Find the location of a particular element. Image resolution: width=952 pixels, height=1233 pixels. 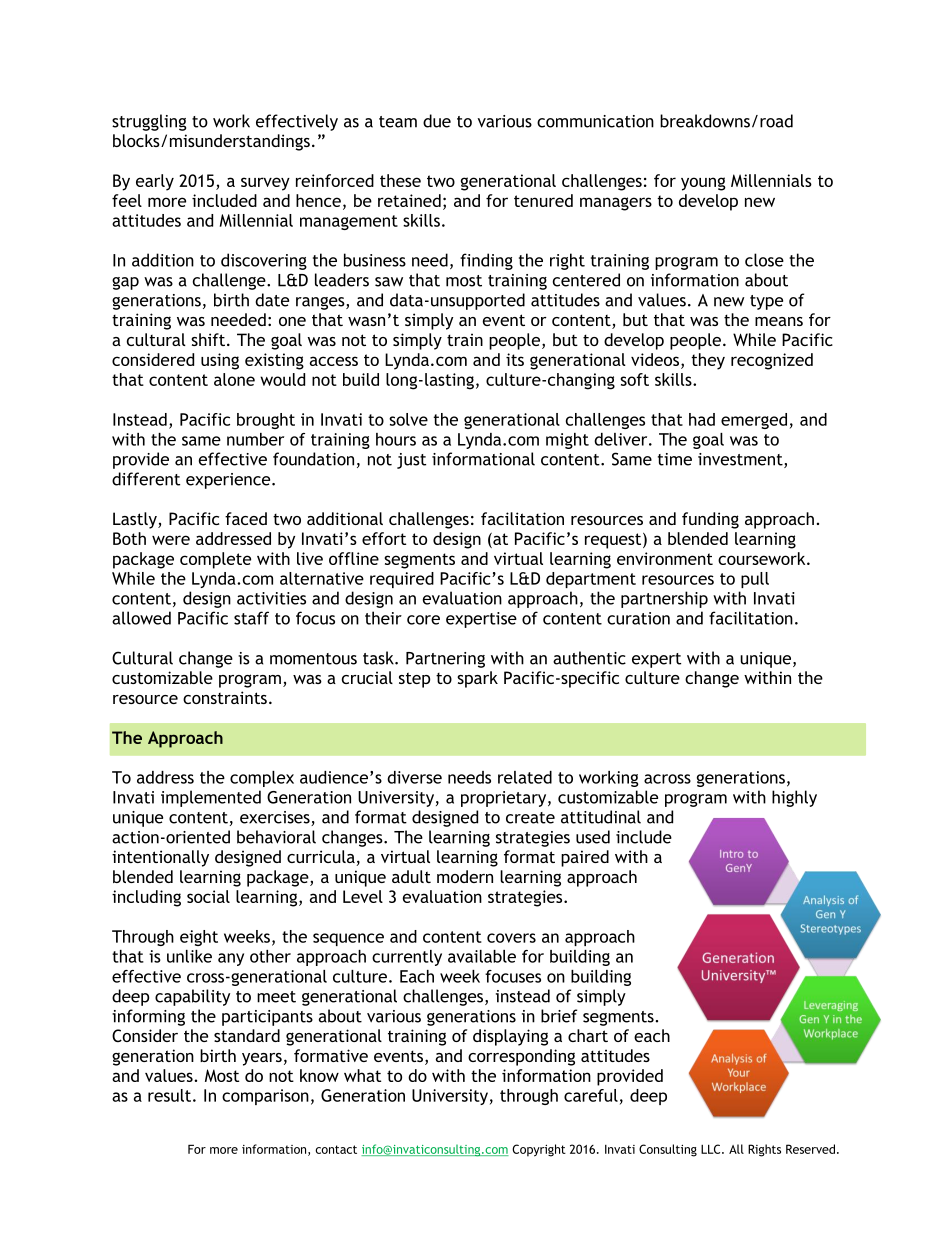

Partnering is located at coordinates (445, 660).
